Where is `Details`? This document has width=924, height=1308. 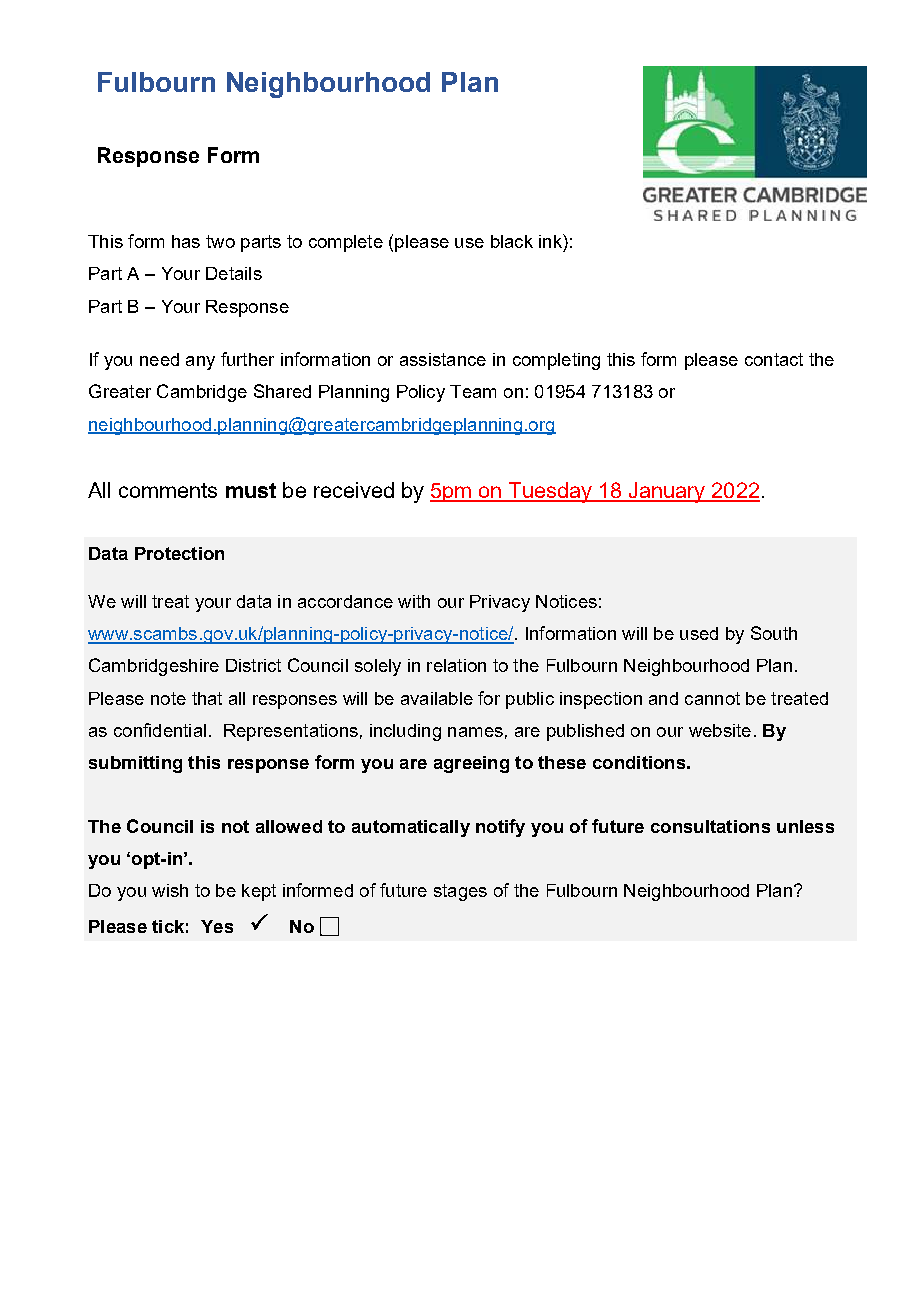
Details is located at coordinates (234, 273).
